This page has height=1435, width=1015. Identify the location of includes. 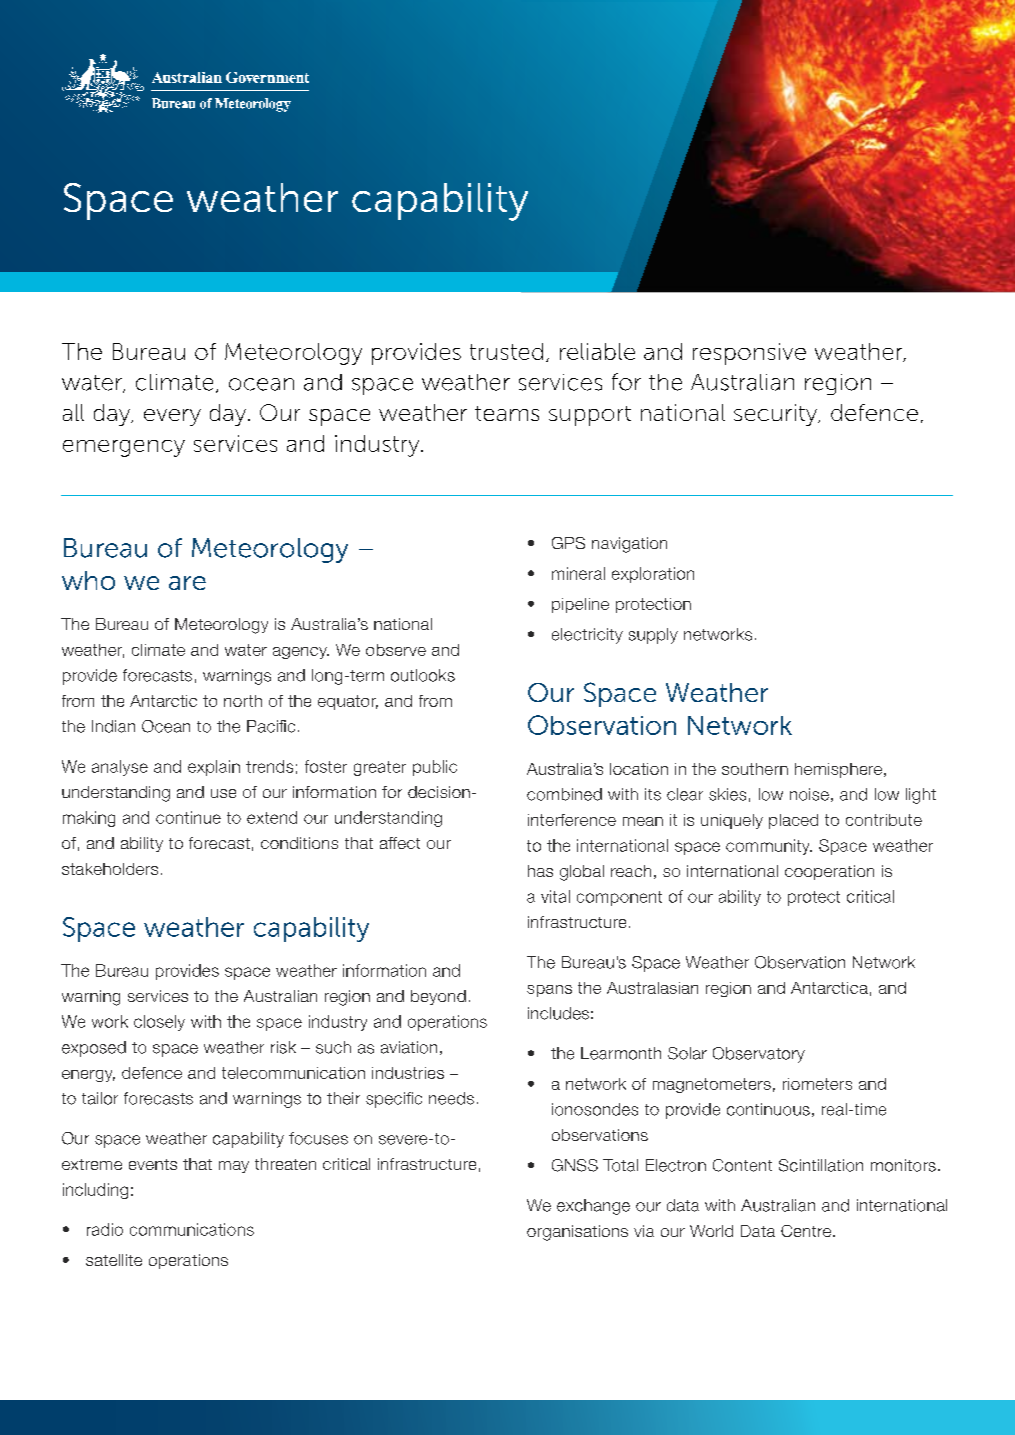
(558, 1013).
